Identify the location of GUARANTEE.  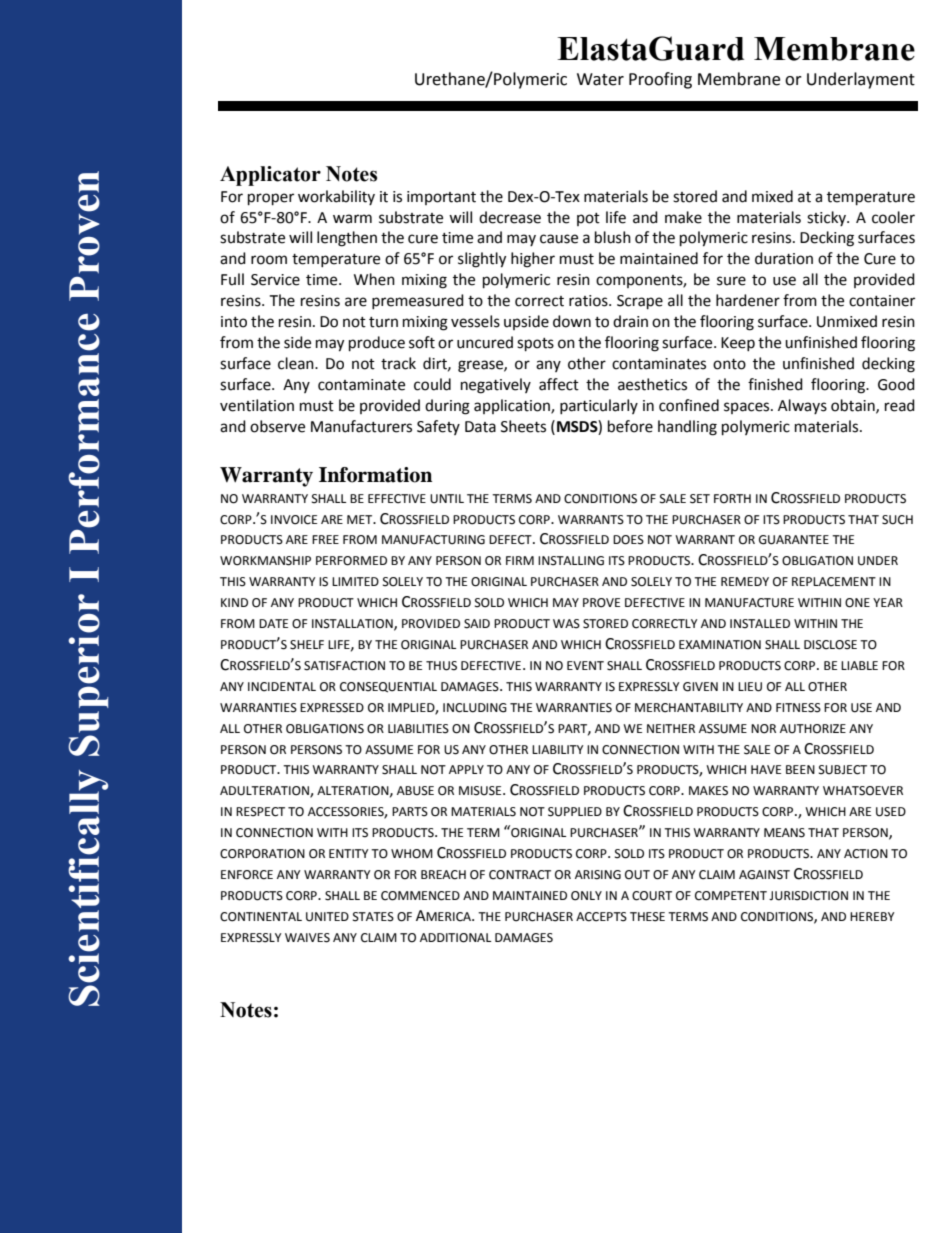
(794, 540).
